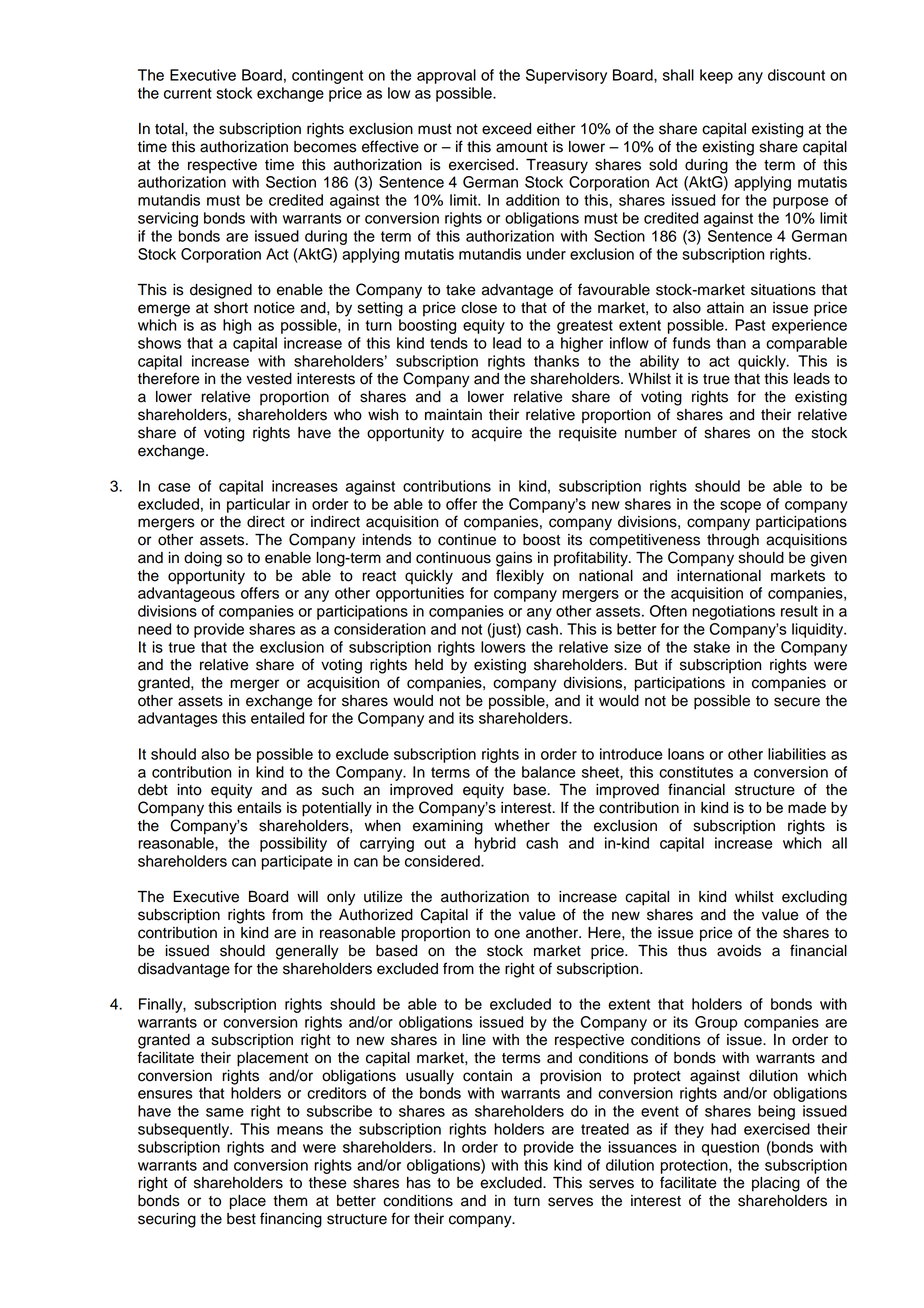  Describe the element at coordinates (506, 129) in the screenshot. I see `exceed` at that location.
